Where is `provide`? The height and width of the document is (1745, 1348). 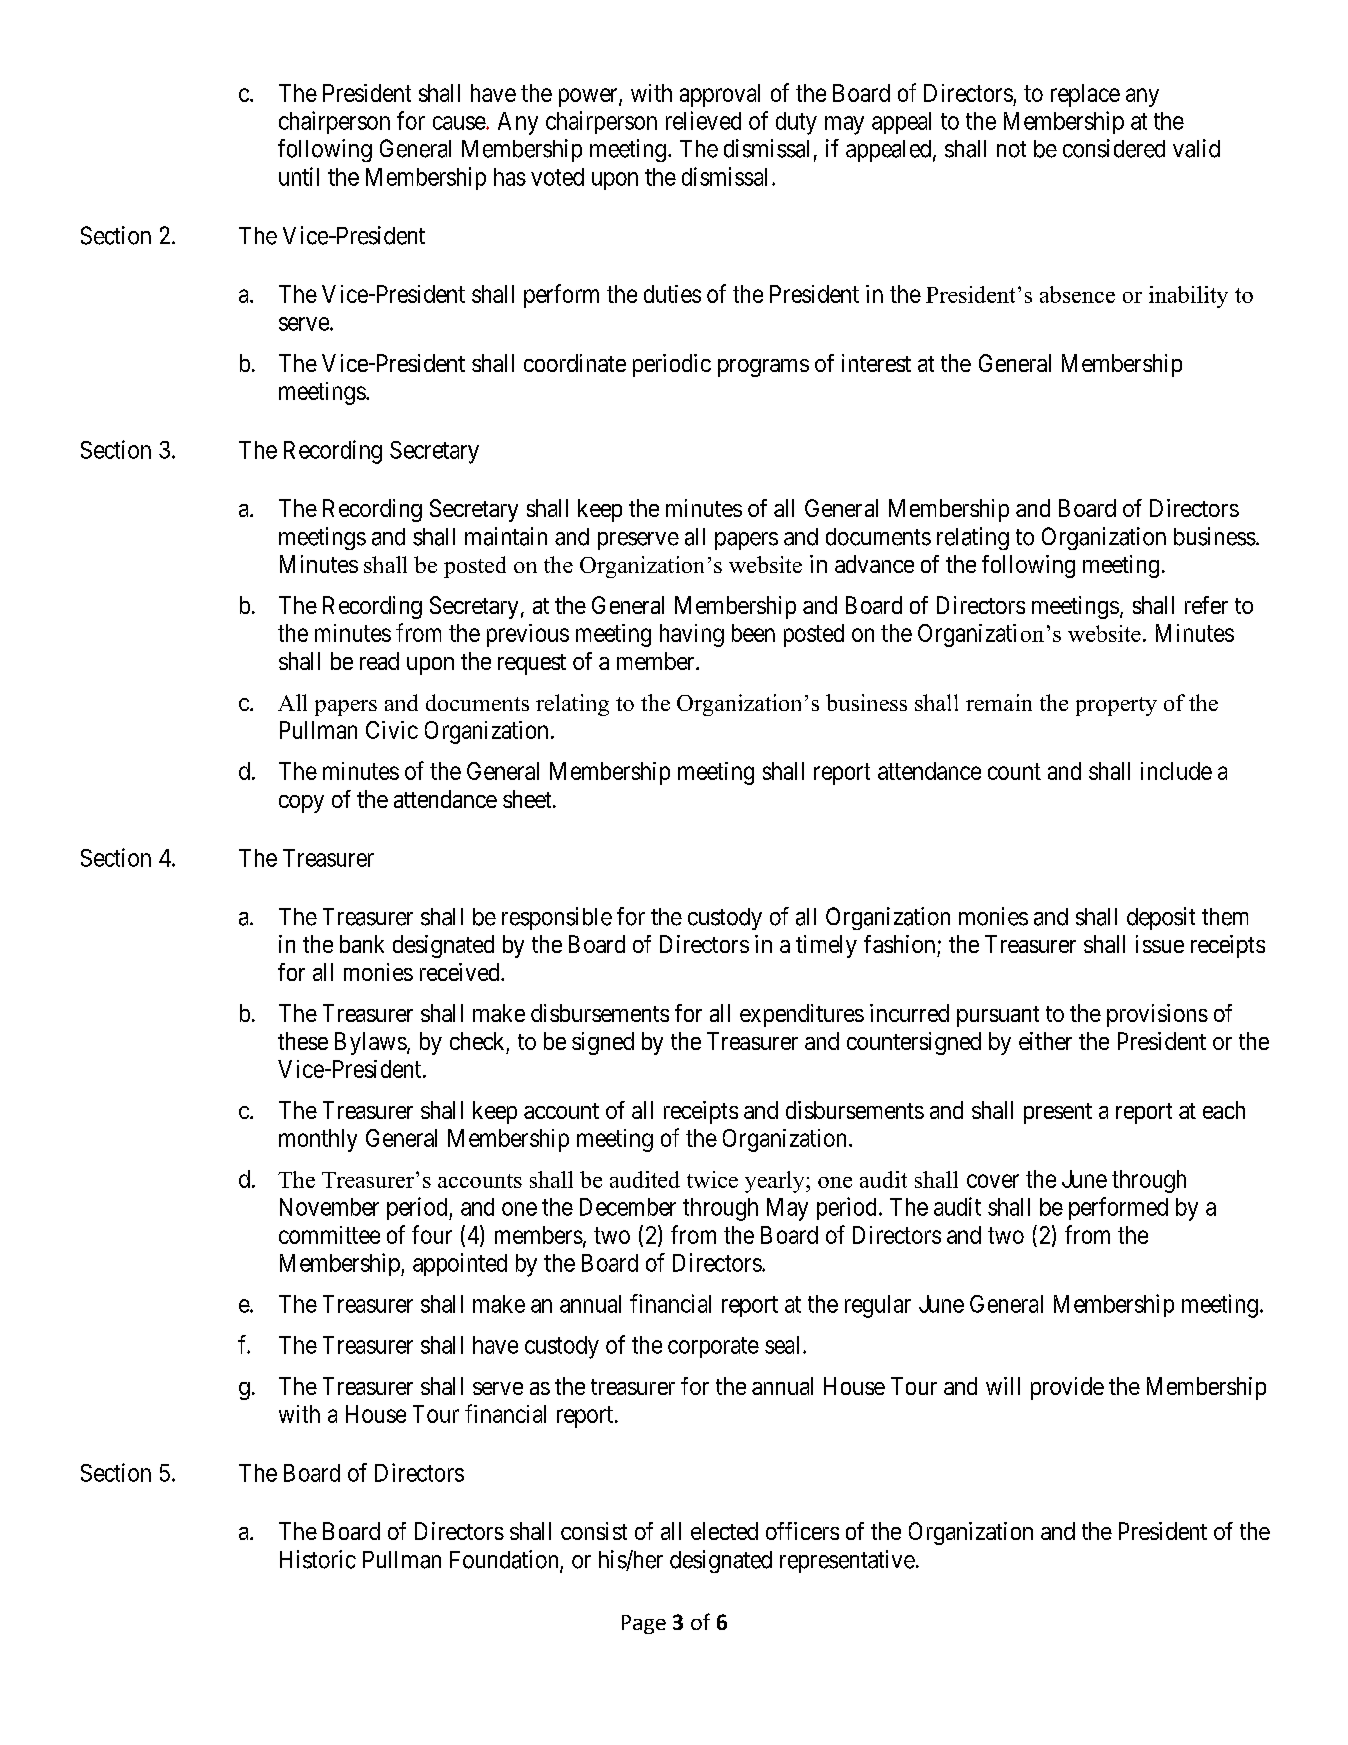 provide is located at coordinates (1067, 1388).
